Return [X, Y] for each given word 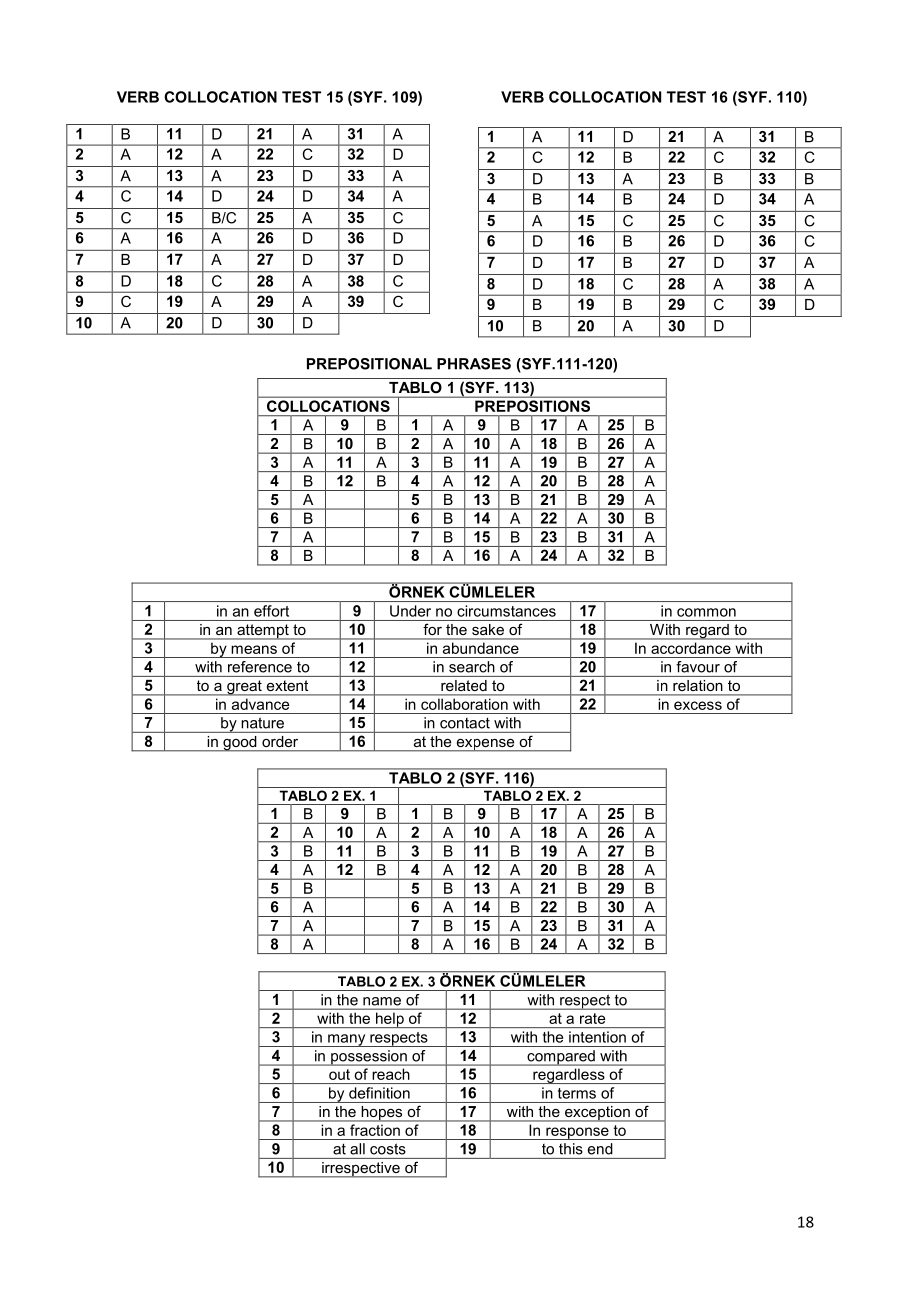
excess [698, 705]
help [390, 1020]
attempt [263, 632]
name [382, 1001]
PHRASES [474, 364]
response [577, 1133]
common [706, 612]
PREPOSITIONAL [369, 364]
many [347, 1040]
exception [597, 1114]
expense [485, 745]
